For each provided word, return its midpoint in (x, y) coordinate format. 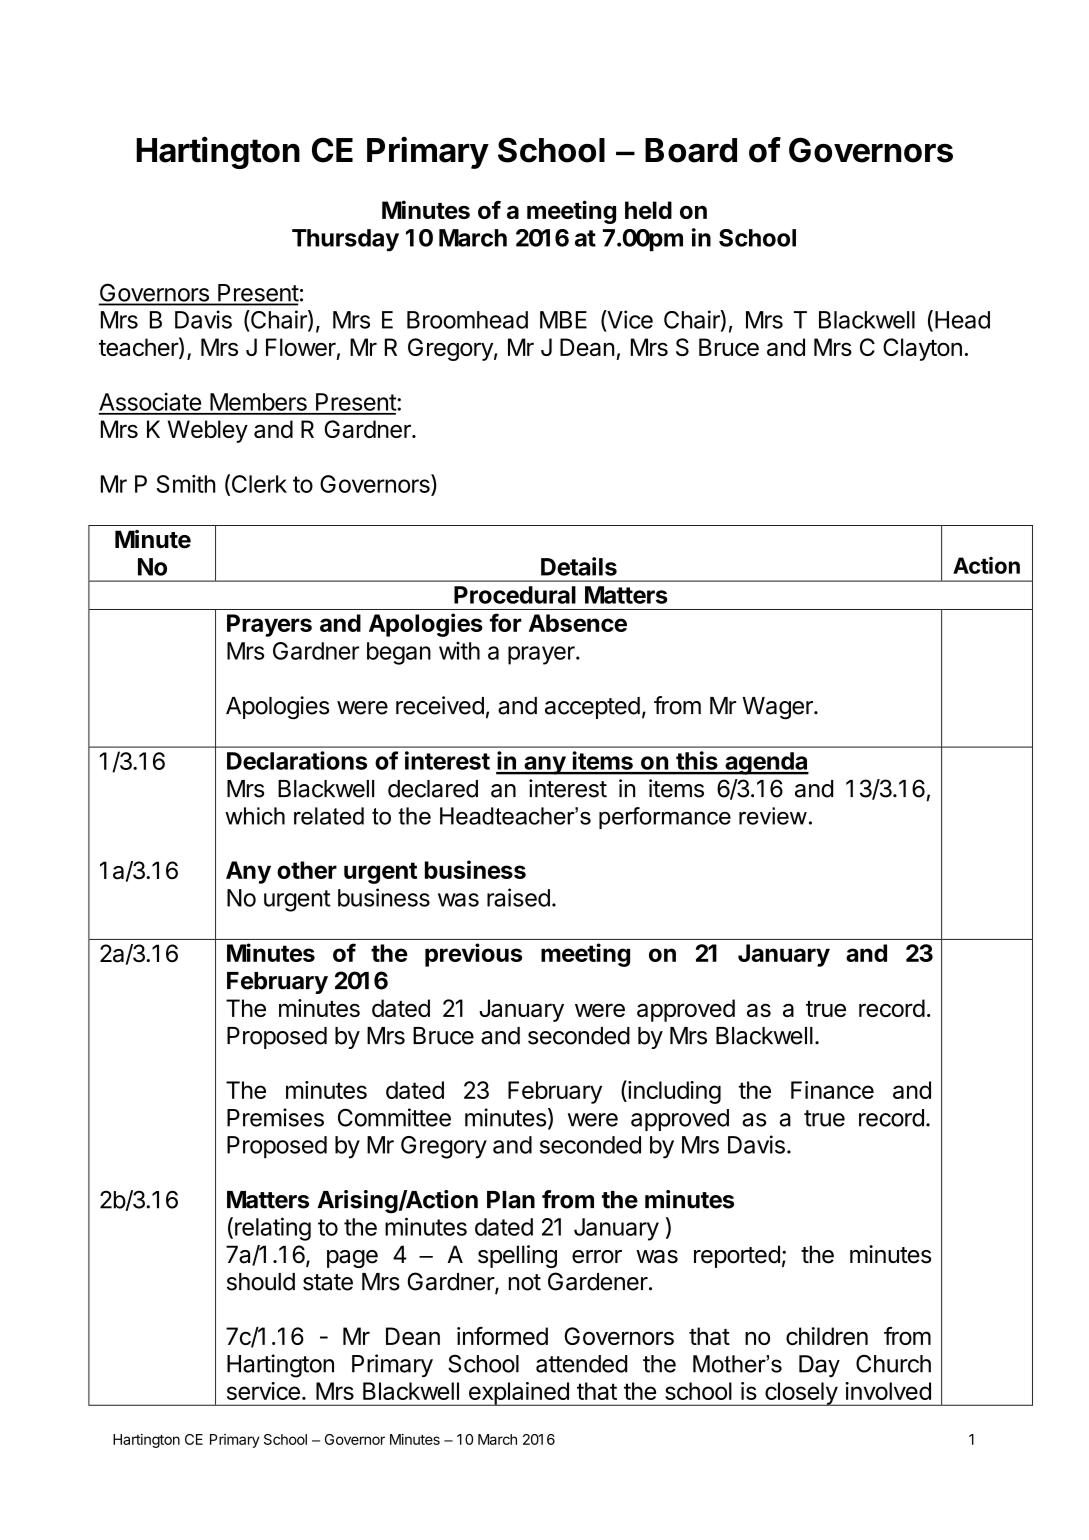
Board (691, 150)
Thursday (345, 240)
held (648, 210)
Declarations (297, 760)
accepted (592, 708)
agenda (766, 763)
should (261, 1282)
